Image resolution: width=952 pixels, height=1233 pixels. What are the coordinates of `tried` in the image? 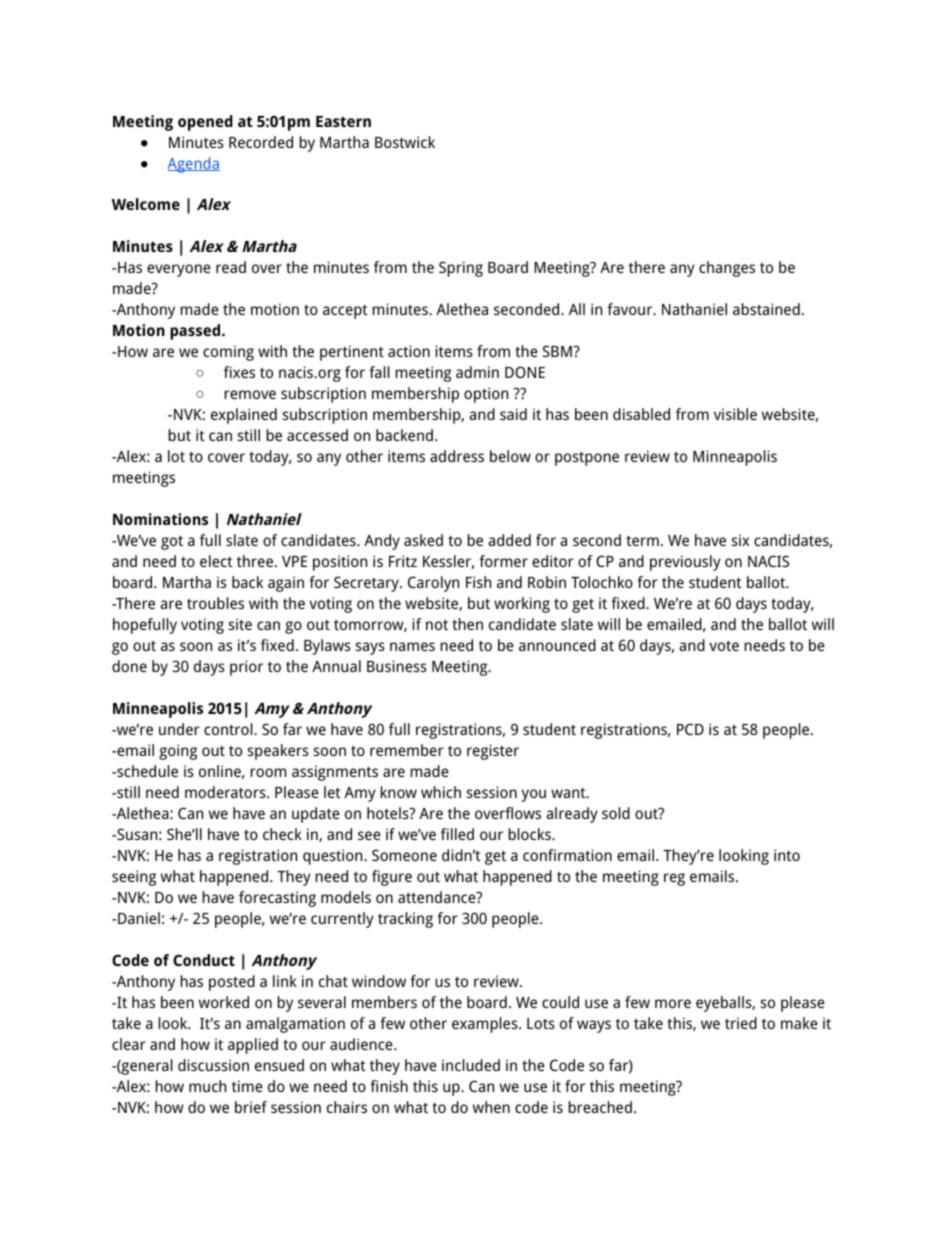 It's located at (741, 1023).
